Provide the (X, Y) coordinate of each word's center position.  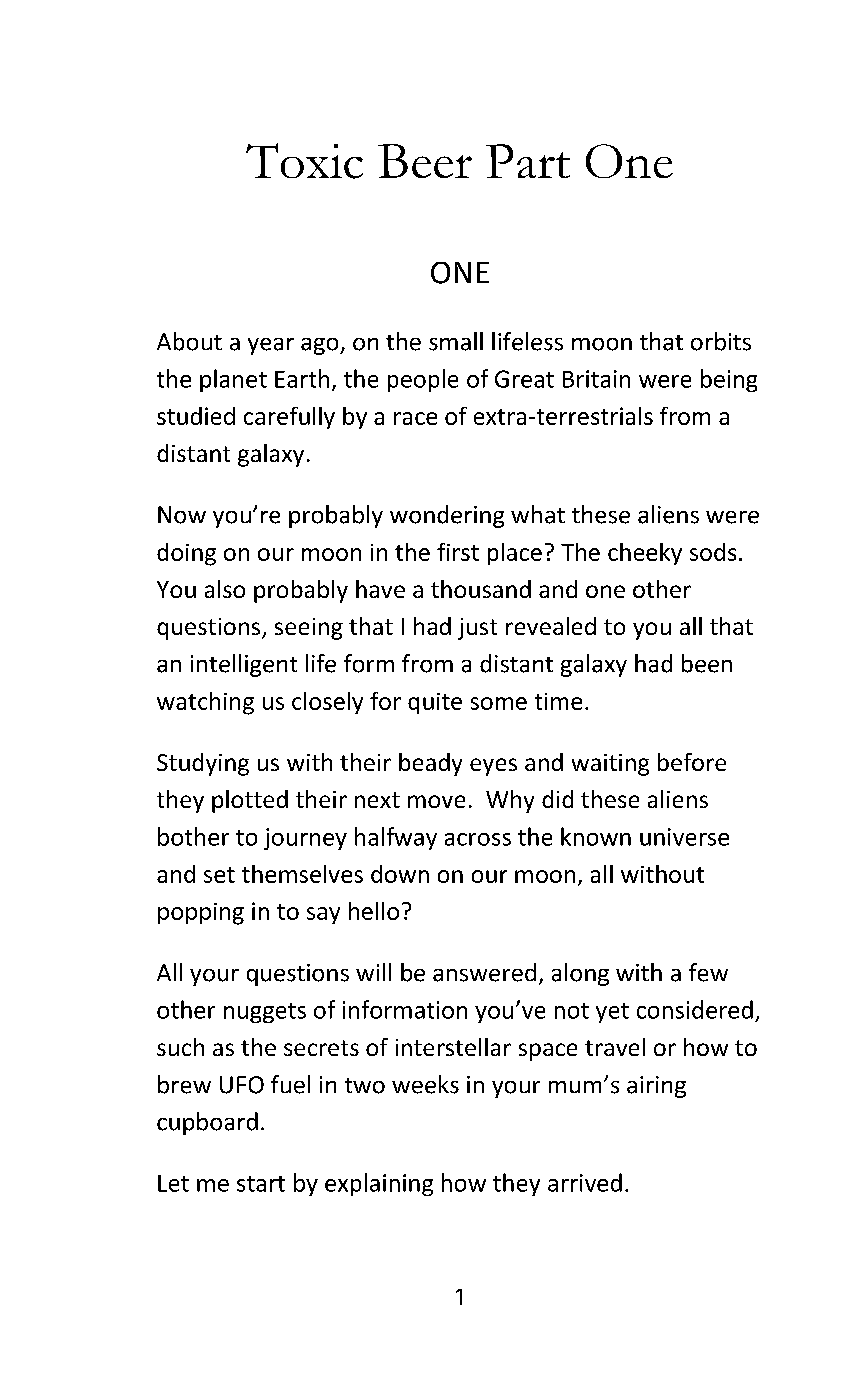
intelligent (244, 665)
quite (435, 703)
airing (656, 1087)
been (707, 663)
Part (528, 161)
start (261, 1184)
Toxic (304, 161)
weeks (425, 1084)
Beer (425, 161)
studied (196, 416)
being (729, 380)
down (400, 874)
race (415, 418)
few (708, 972)
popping (201, 914)
